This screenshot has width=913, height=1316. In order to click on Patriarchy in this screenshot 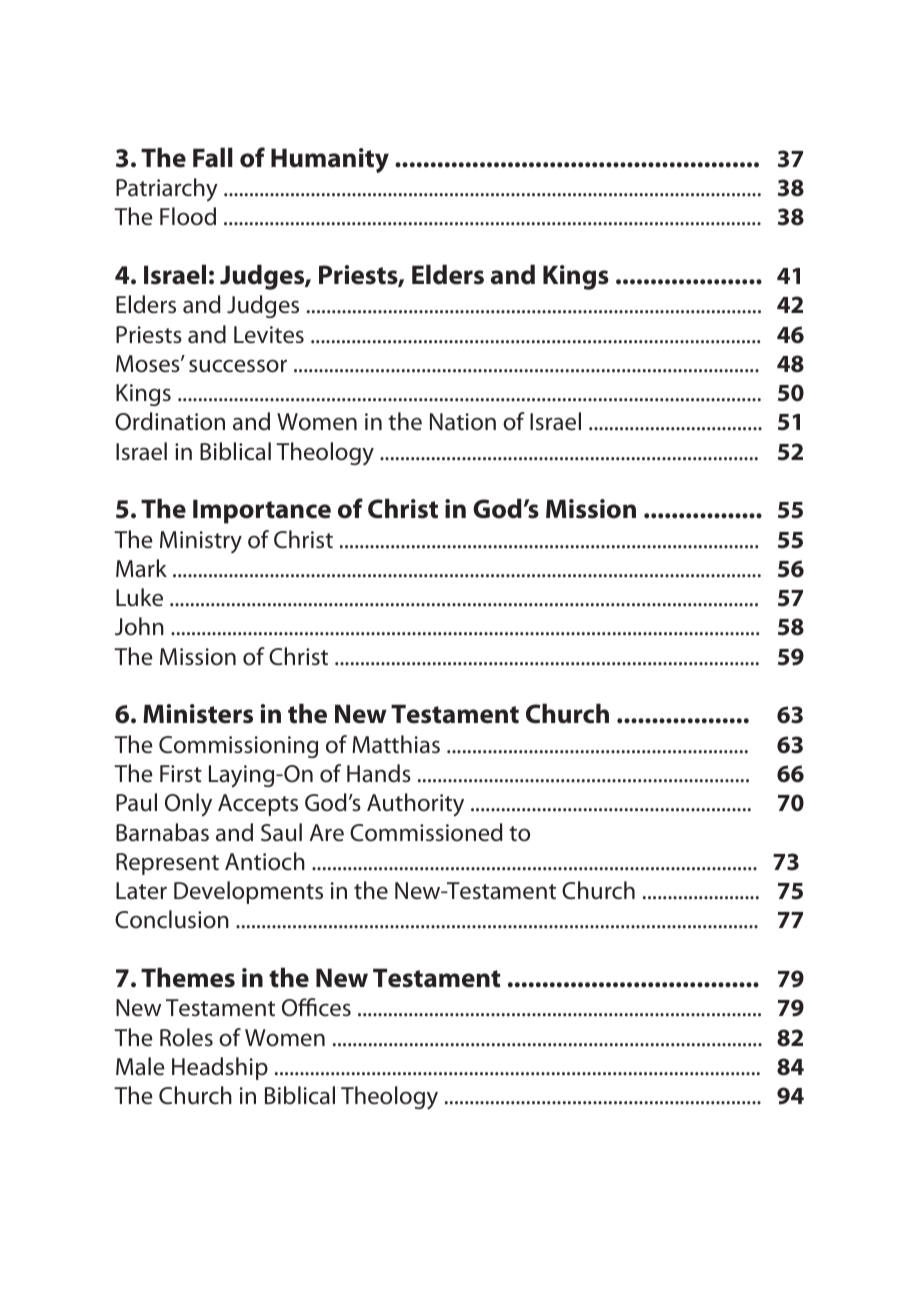, I will do `click(167, 190)`.
